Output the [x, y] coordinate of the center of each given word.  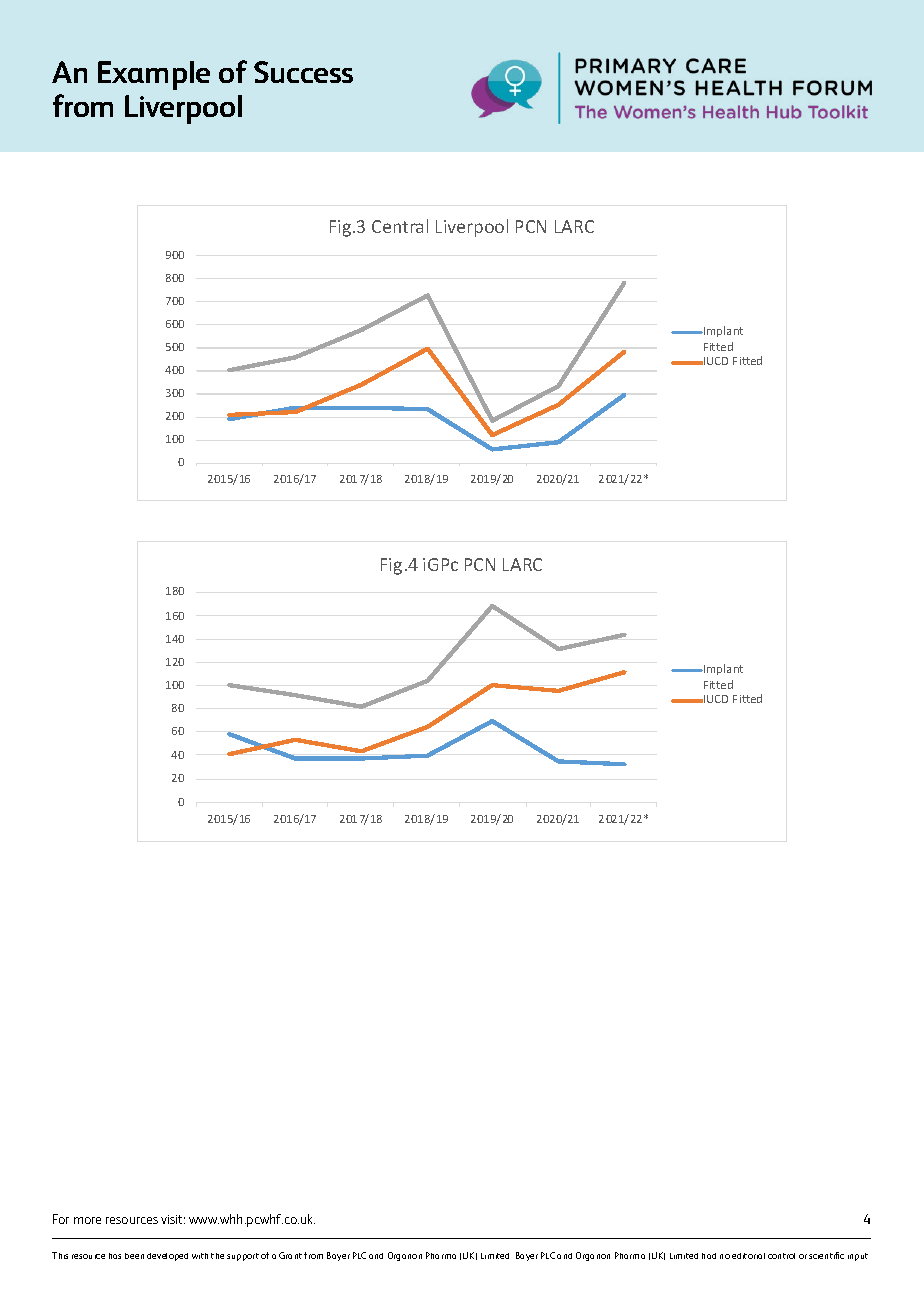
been [134, 1256]
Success [303, 72]
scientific [826, 1255]
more [87, 1220]
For [61, 1219]
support [243, 1257]
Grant [290, 1255]
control [781, 1256]
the [217, 1256]
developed [167, 1257]
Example [154, 75]
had [709, 1256]
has [115, 1256]
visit [173, 1219]
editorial [748, 1256]
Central [400, 226]
